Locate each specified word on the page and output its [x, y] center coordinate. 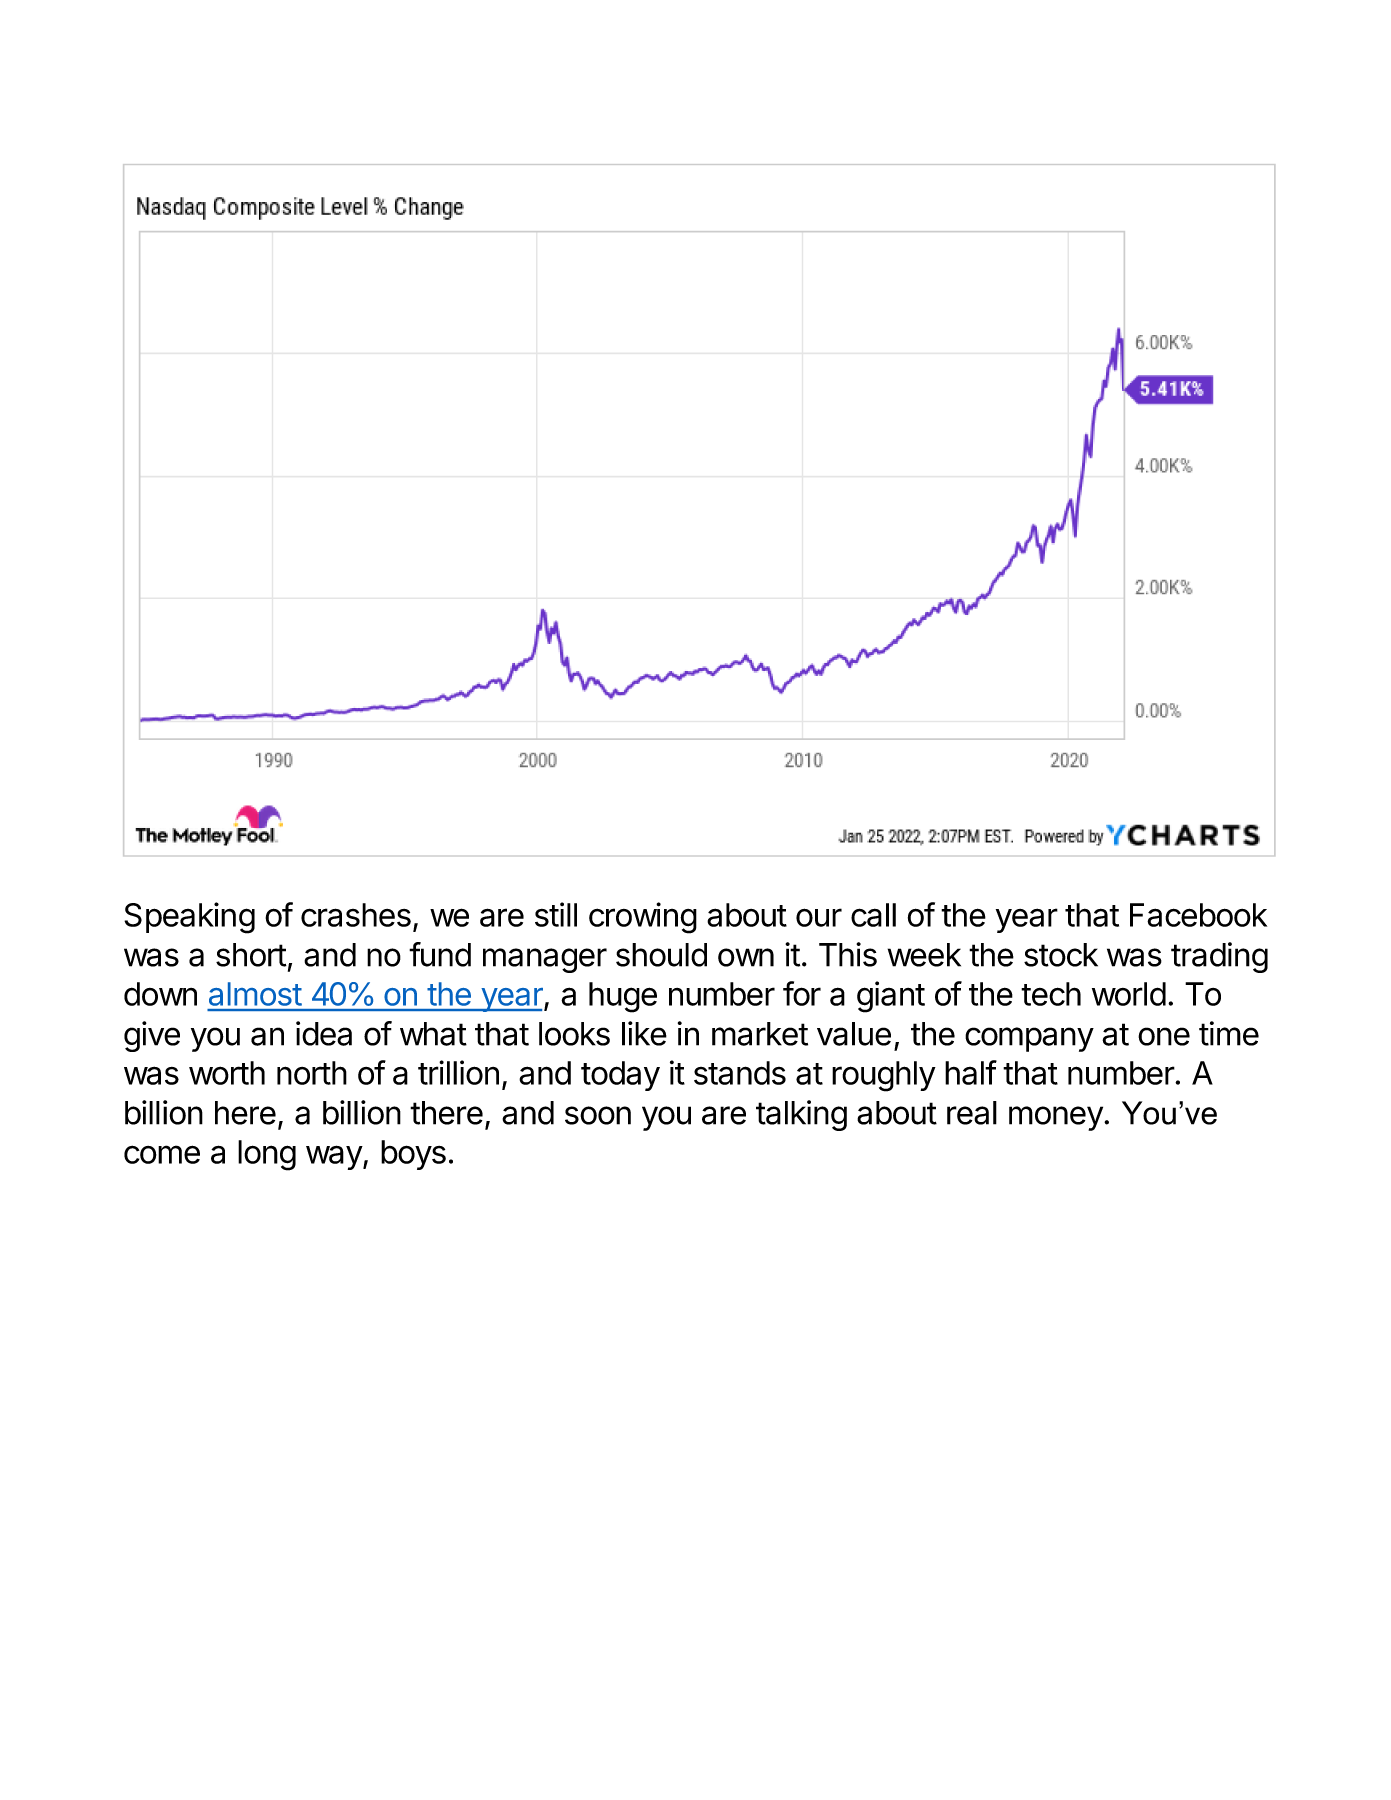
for [802, 993]
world [1129, 994]
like [644, 1033]
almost [255, 994]
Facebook [1198, 915]
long [267, 1155]
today [620, 1076]
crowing [643, 918]
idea [324, 1033]
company [1029, 1039]
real [972, 1113]
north [312, 1073]
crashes [356, 915]
